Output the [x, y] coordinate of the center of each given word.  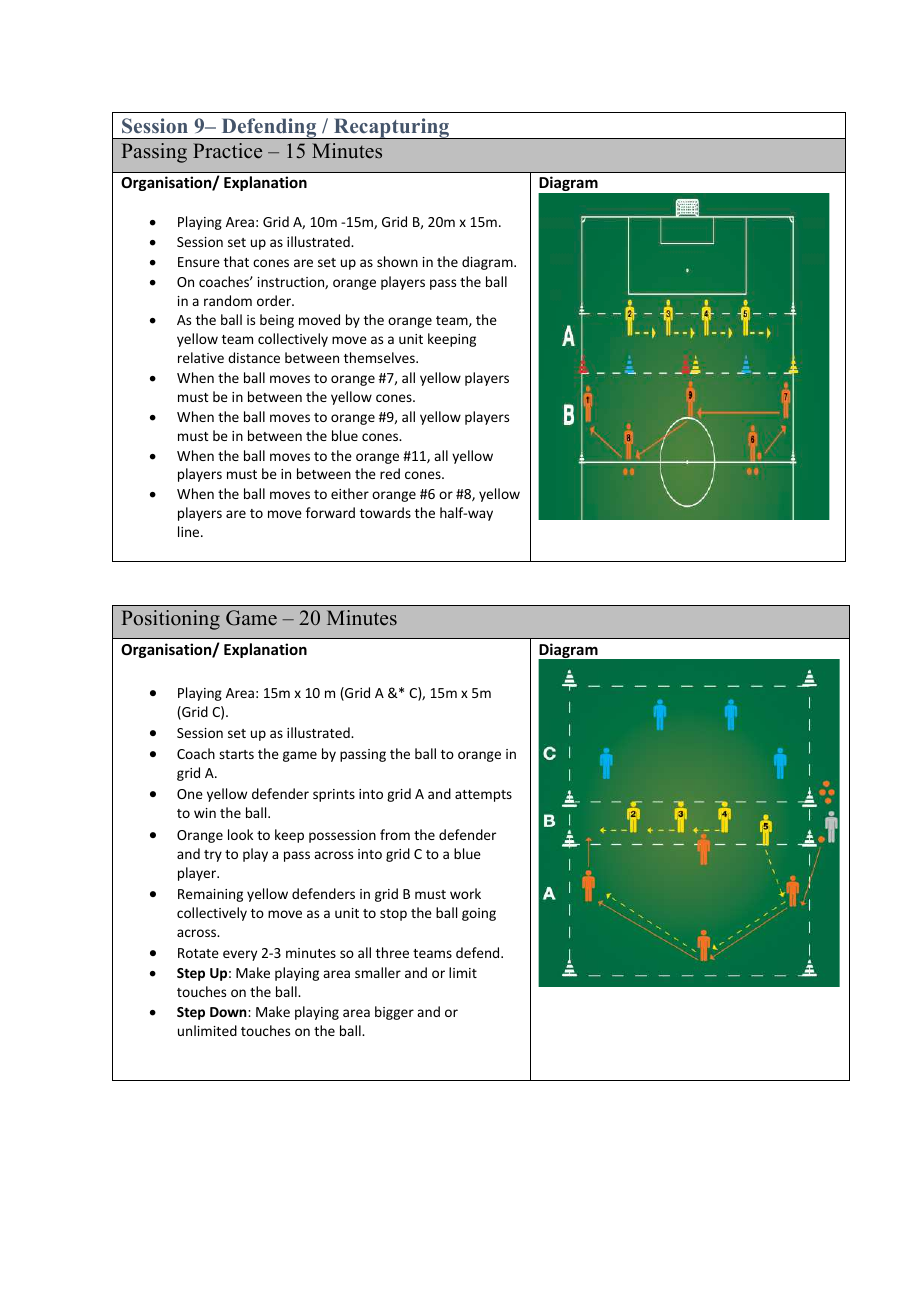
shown [397, 261]
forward [330, 512]
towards [385, 512]
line [190, 531]
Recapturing [392, 128]
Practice [227, 151]
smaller [378, 972]
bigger [394, 1013]
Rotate [198, 953]
